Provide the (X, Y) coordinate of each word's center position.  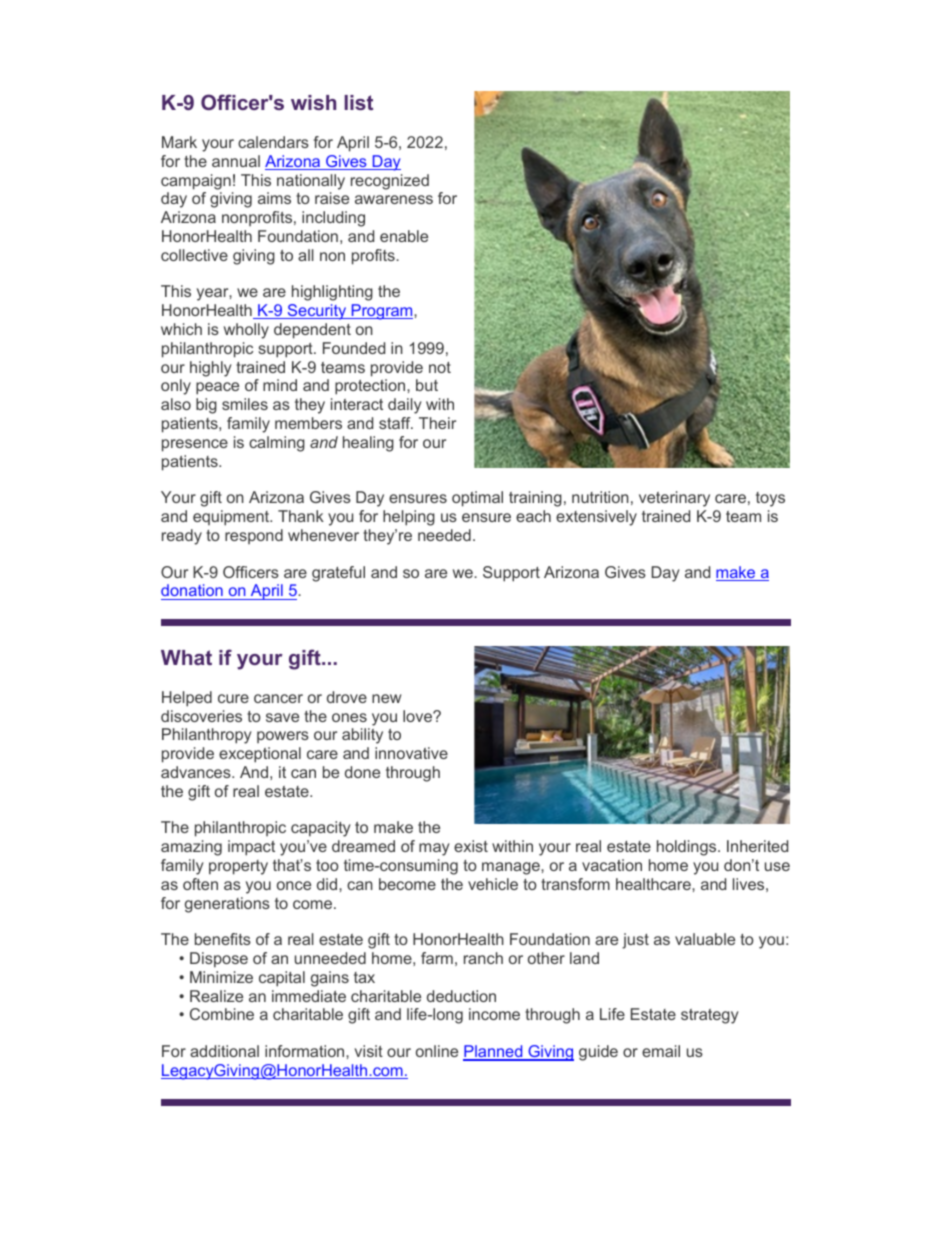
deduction (461, 996)
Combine (222, 1014)
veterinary (674, 499)
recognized (390, 182)
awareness (394, 199)
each (533, 516)
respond (254, 536)
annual (236, 161)
